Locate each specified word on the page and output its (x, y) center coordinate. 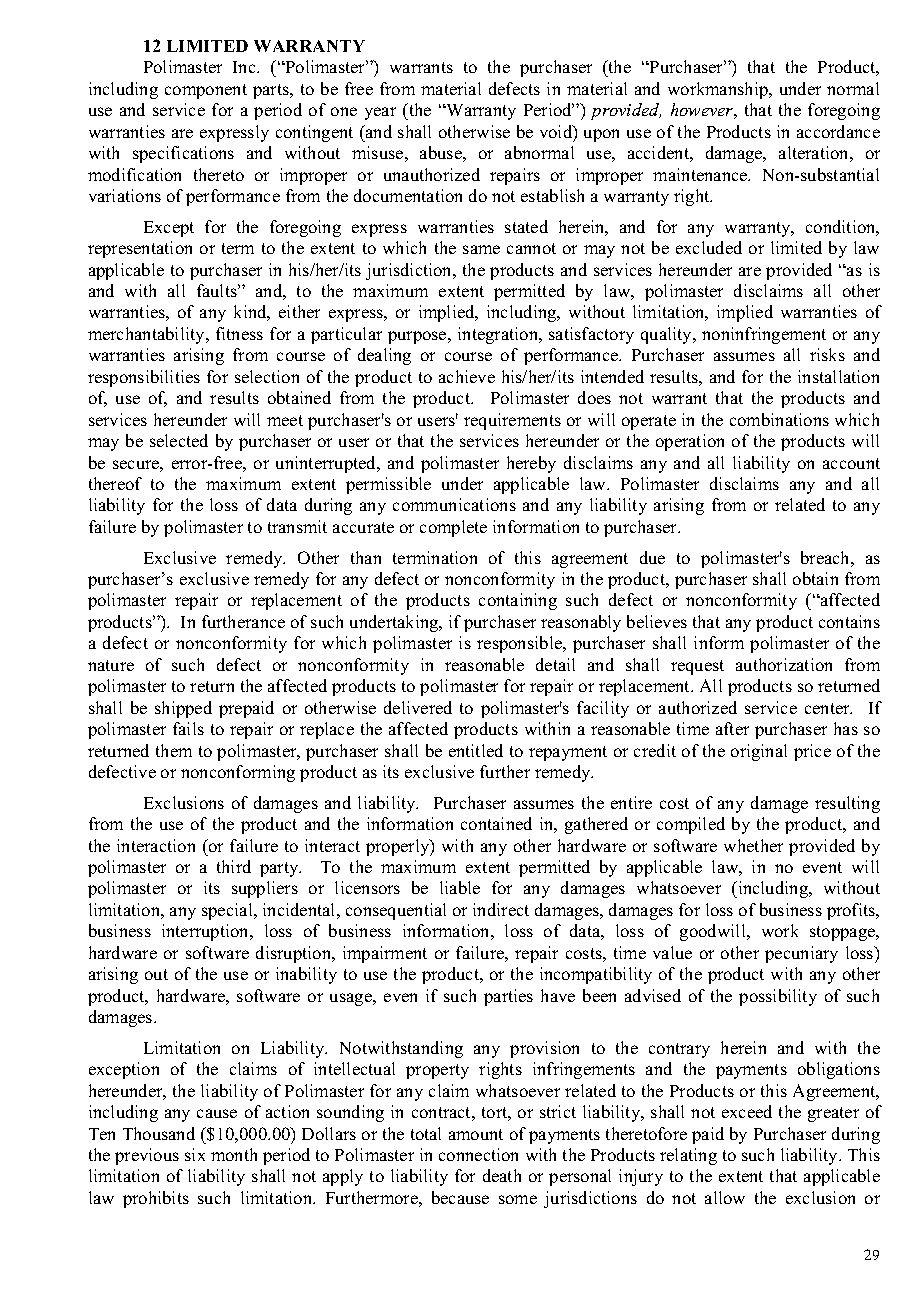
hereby (531, 464)
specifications (183, 154)
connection (478, 1154)
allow (725, 1197)
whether (753, 845)
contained (496, 823)
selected (179, 440)
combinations (779, 419)
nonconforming (238, 773)
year (380, 113)
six (195, 1154)
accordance (838, 131)
